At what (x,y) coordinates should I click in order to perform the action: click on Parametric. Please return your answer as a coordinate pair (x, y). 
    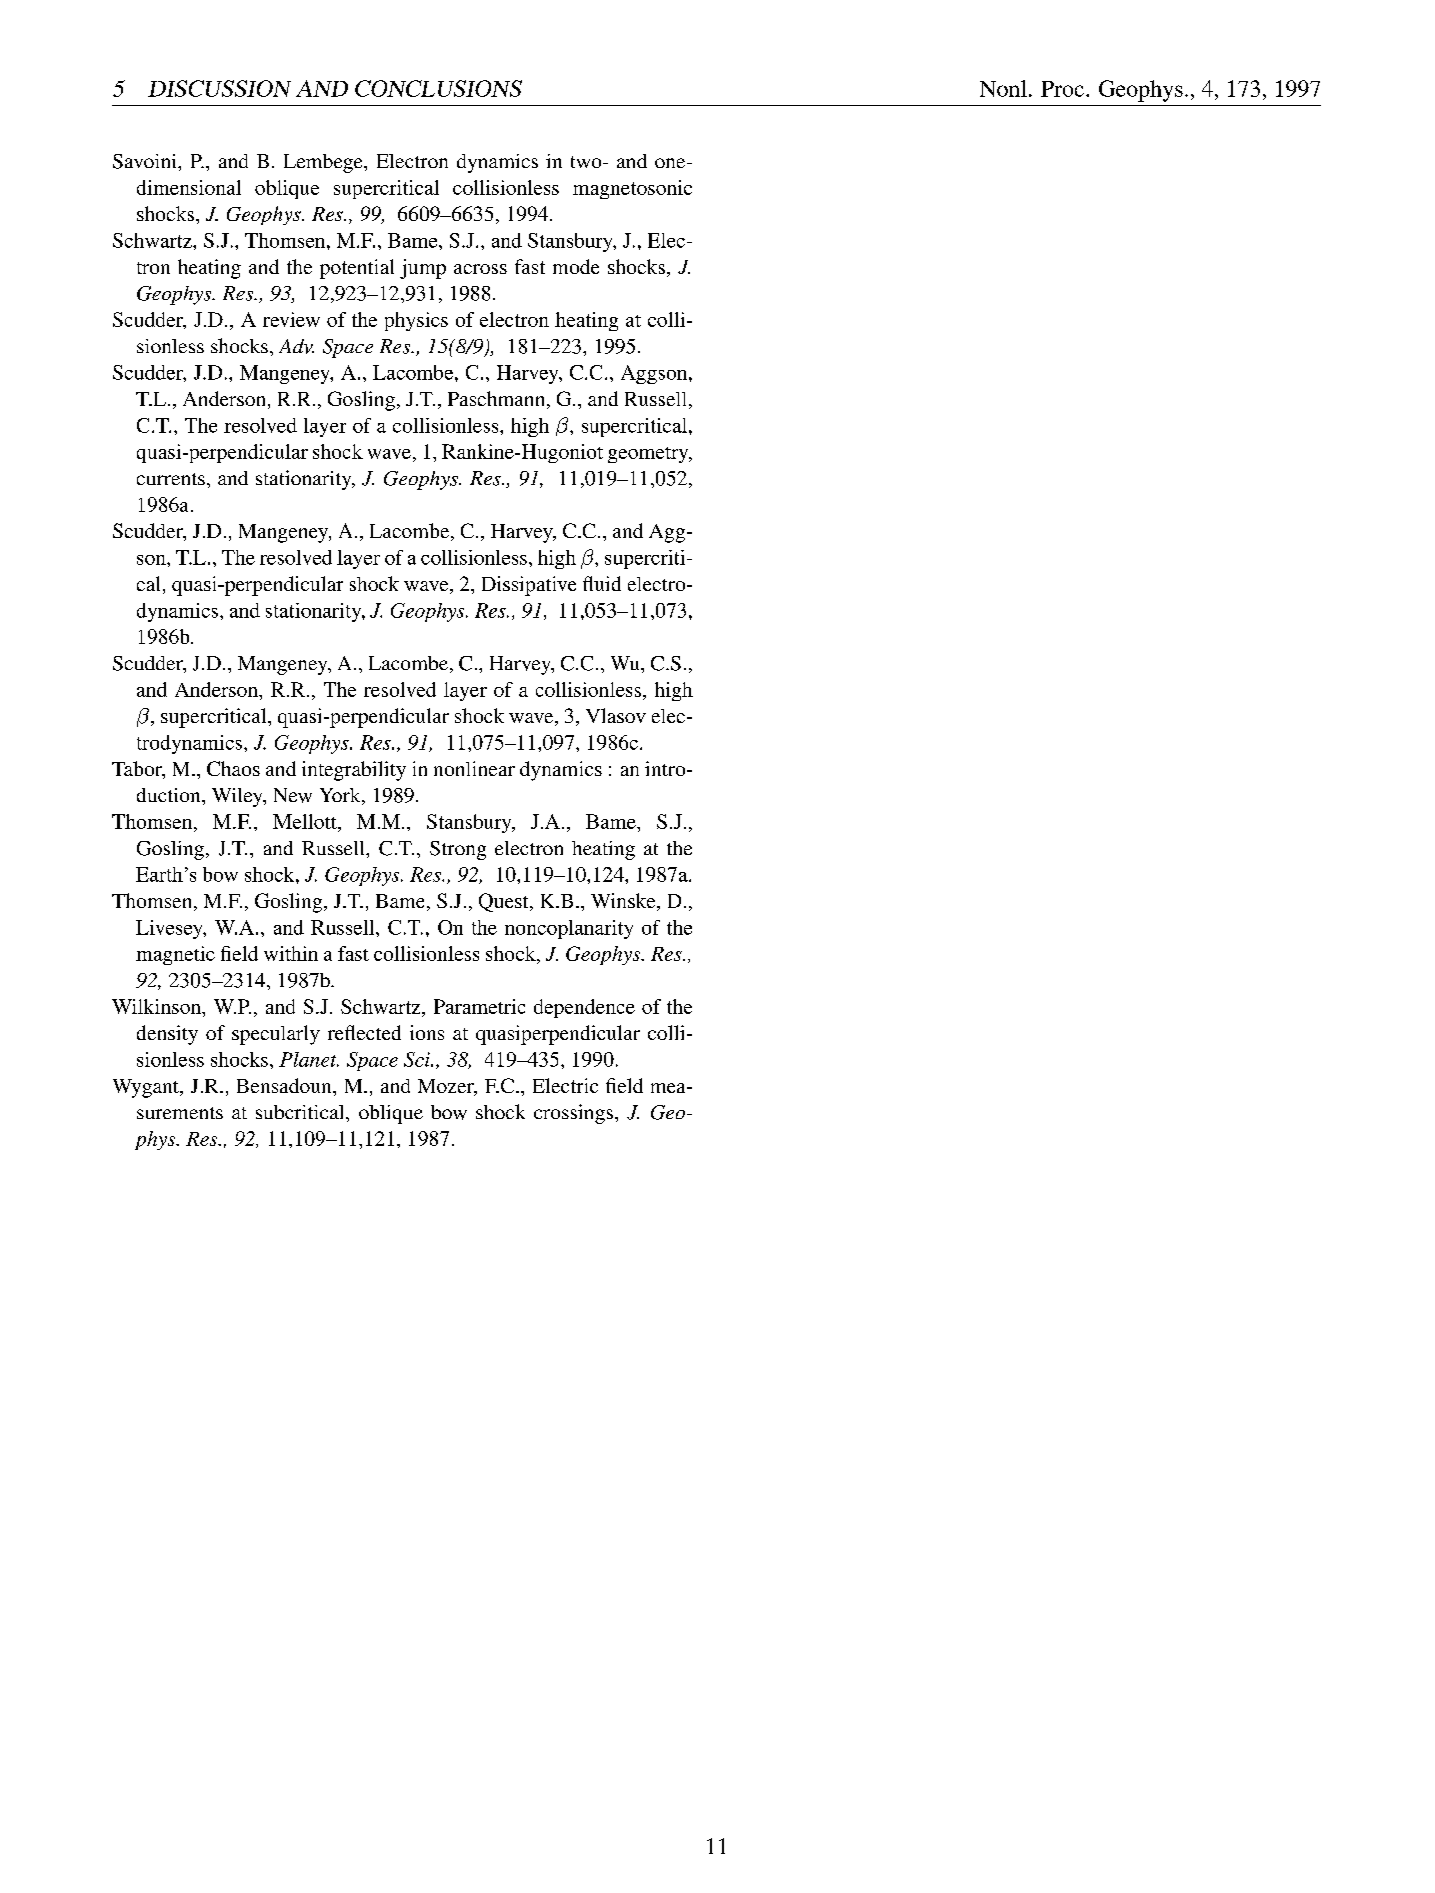
    Looking at the image, I should click on (479, 1006).
